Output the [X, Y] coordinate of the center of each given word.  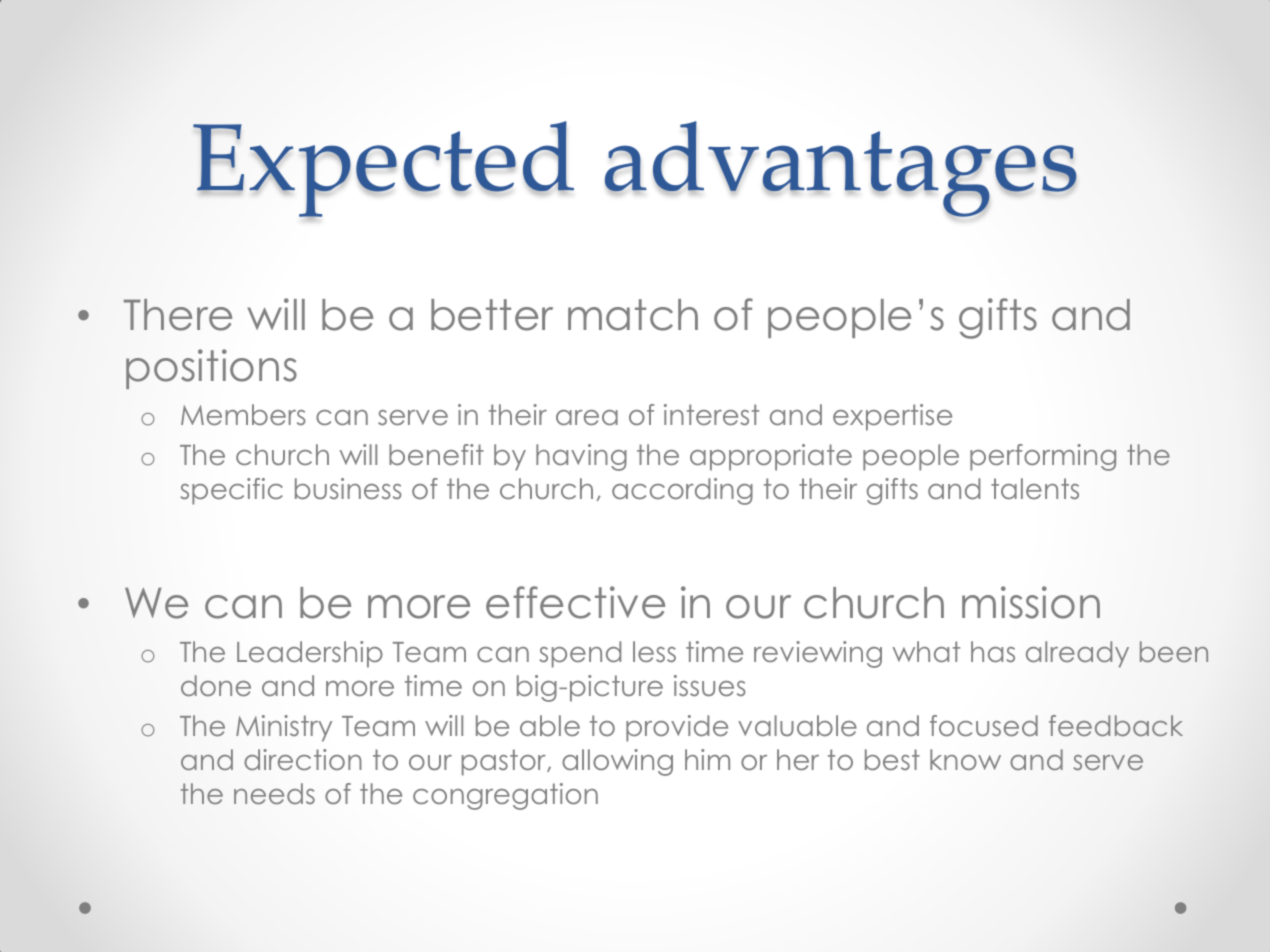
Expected [383, 170]
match [633, 315]
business [348, 488]
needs [274, 793]
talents [1035, 489]
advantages [841, 169]
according [682, 491]
